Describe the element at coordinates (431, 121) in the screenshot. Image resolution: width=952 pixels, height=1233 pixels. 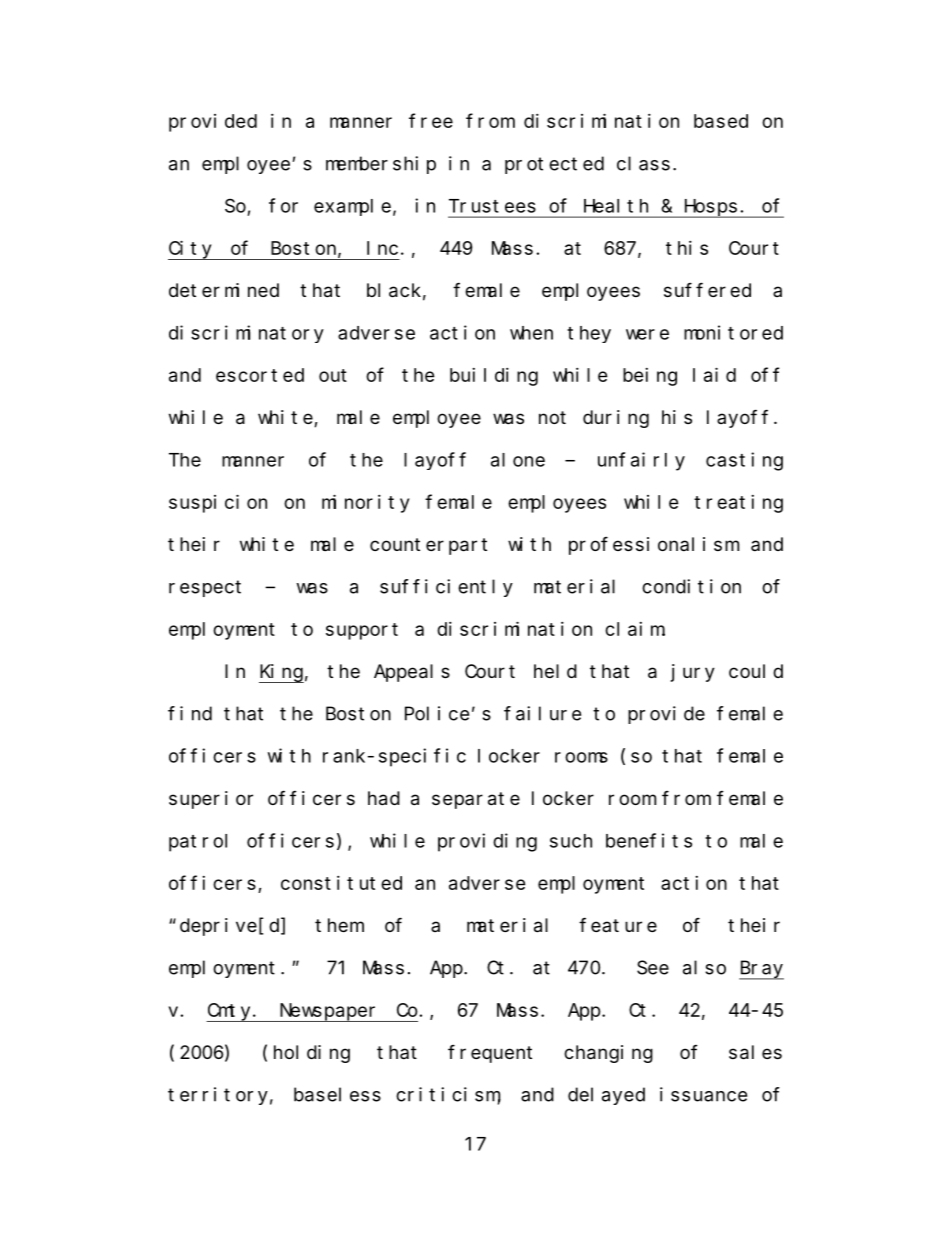
I see `free` at that location.
